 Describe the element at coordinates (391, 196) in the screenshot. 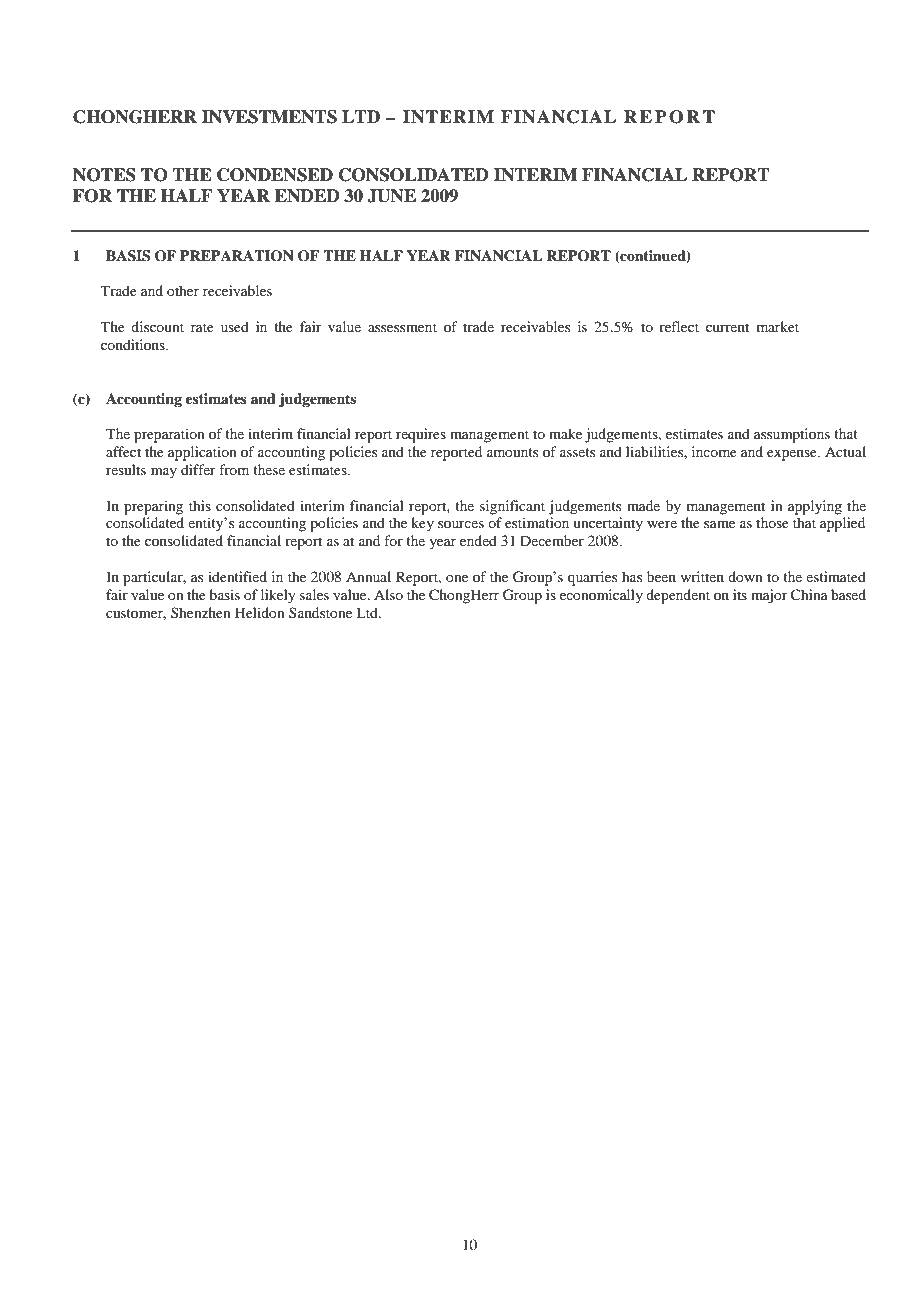

I see `JUNE` at that location.
